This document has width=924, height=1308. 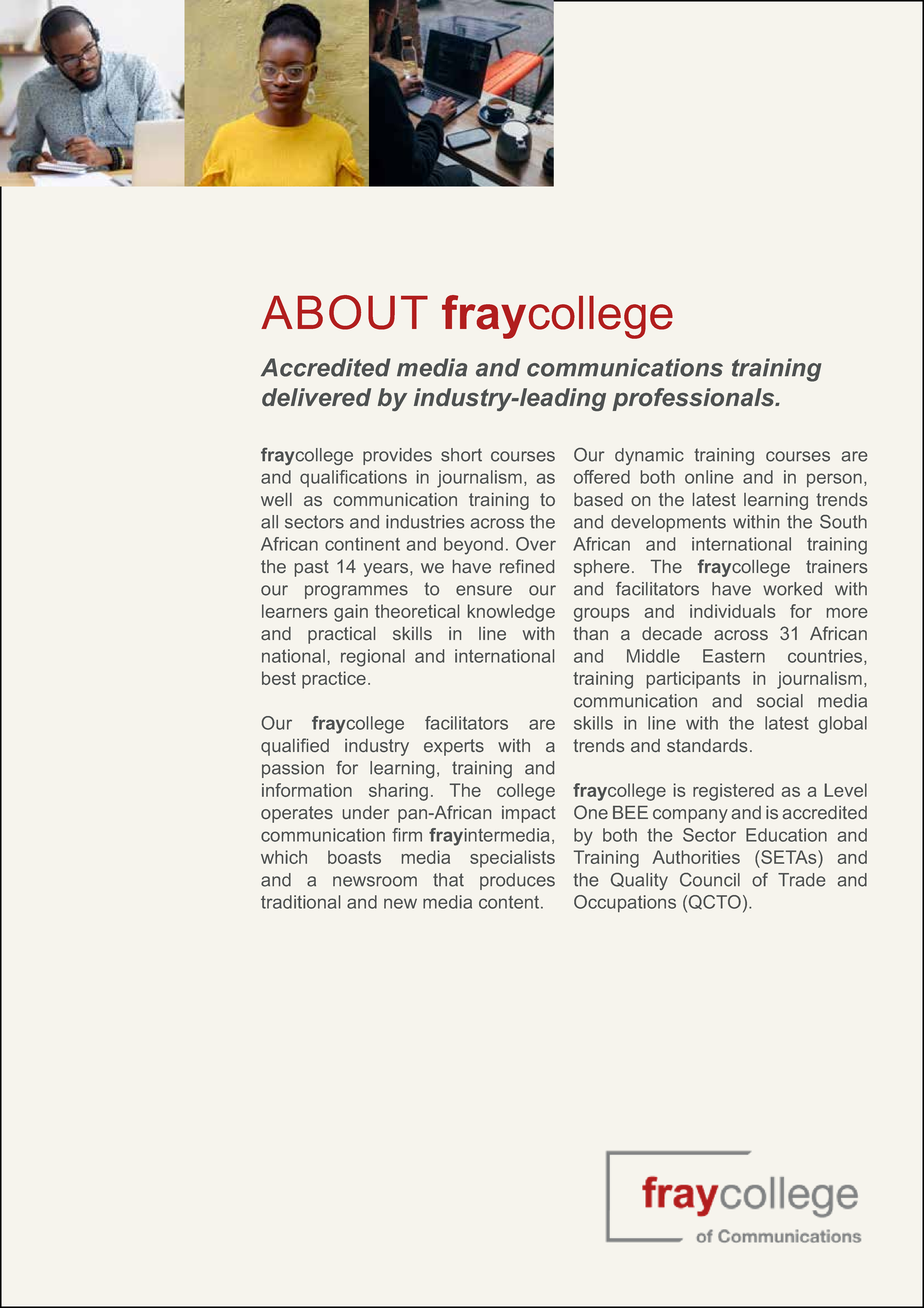 I want to click on standards, so click(x=707, y=745).
